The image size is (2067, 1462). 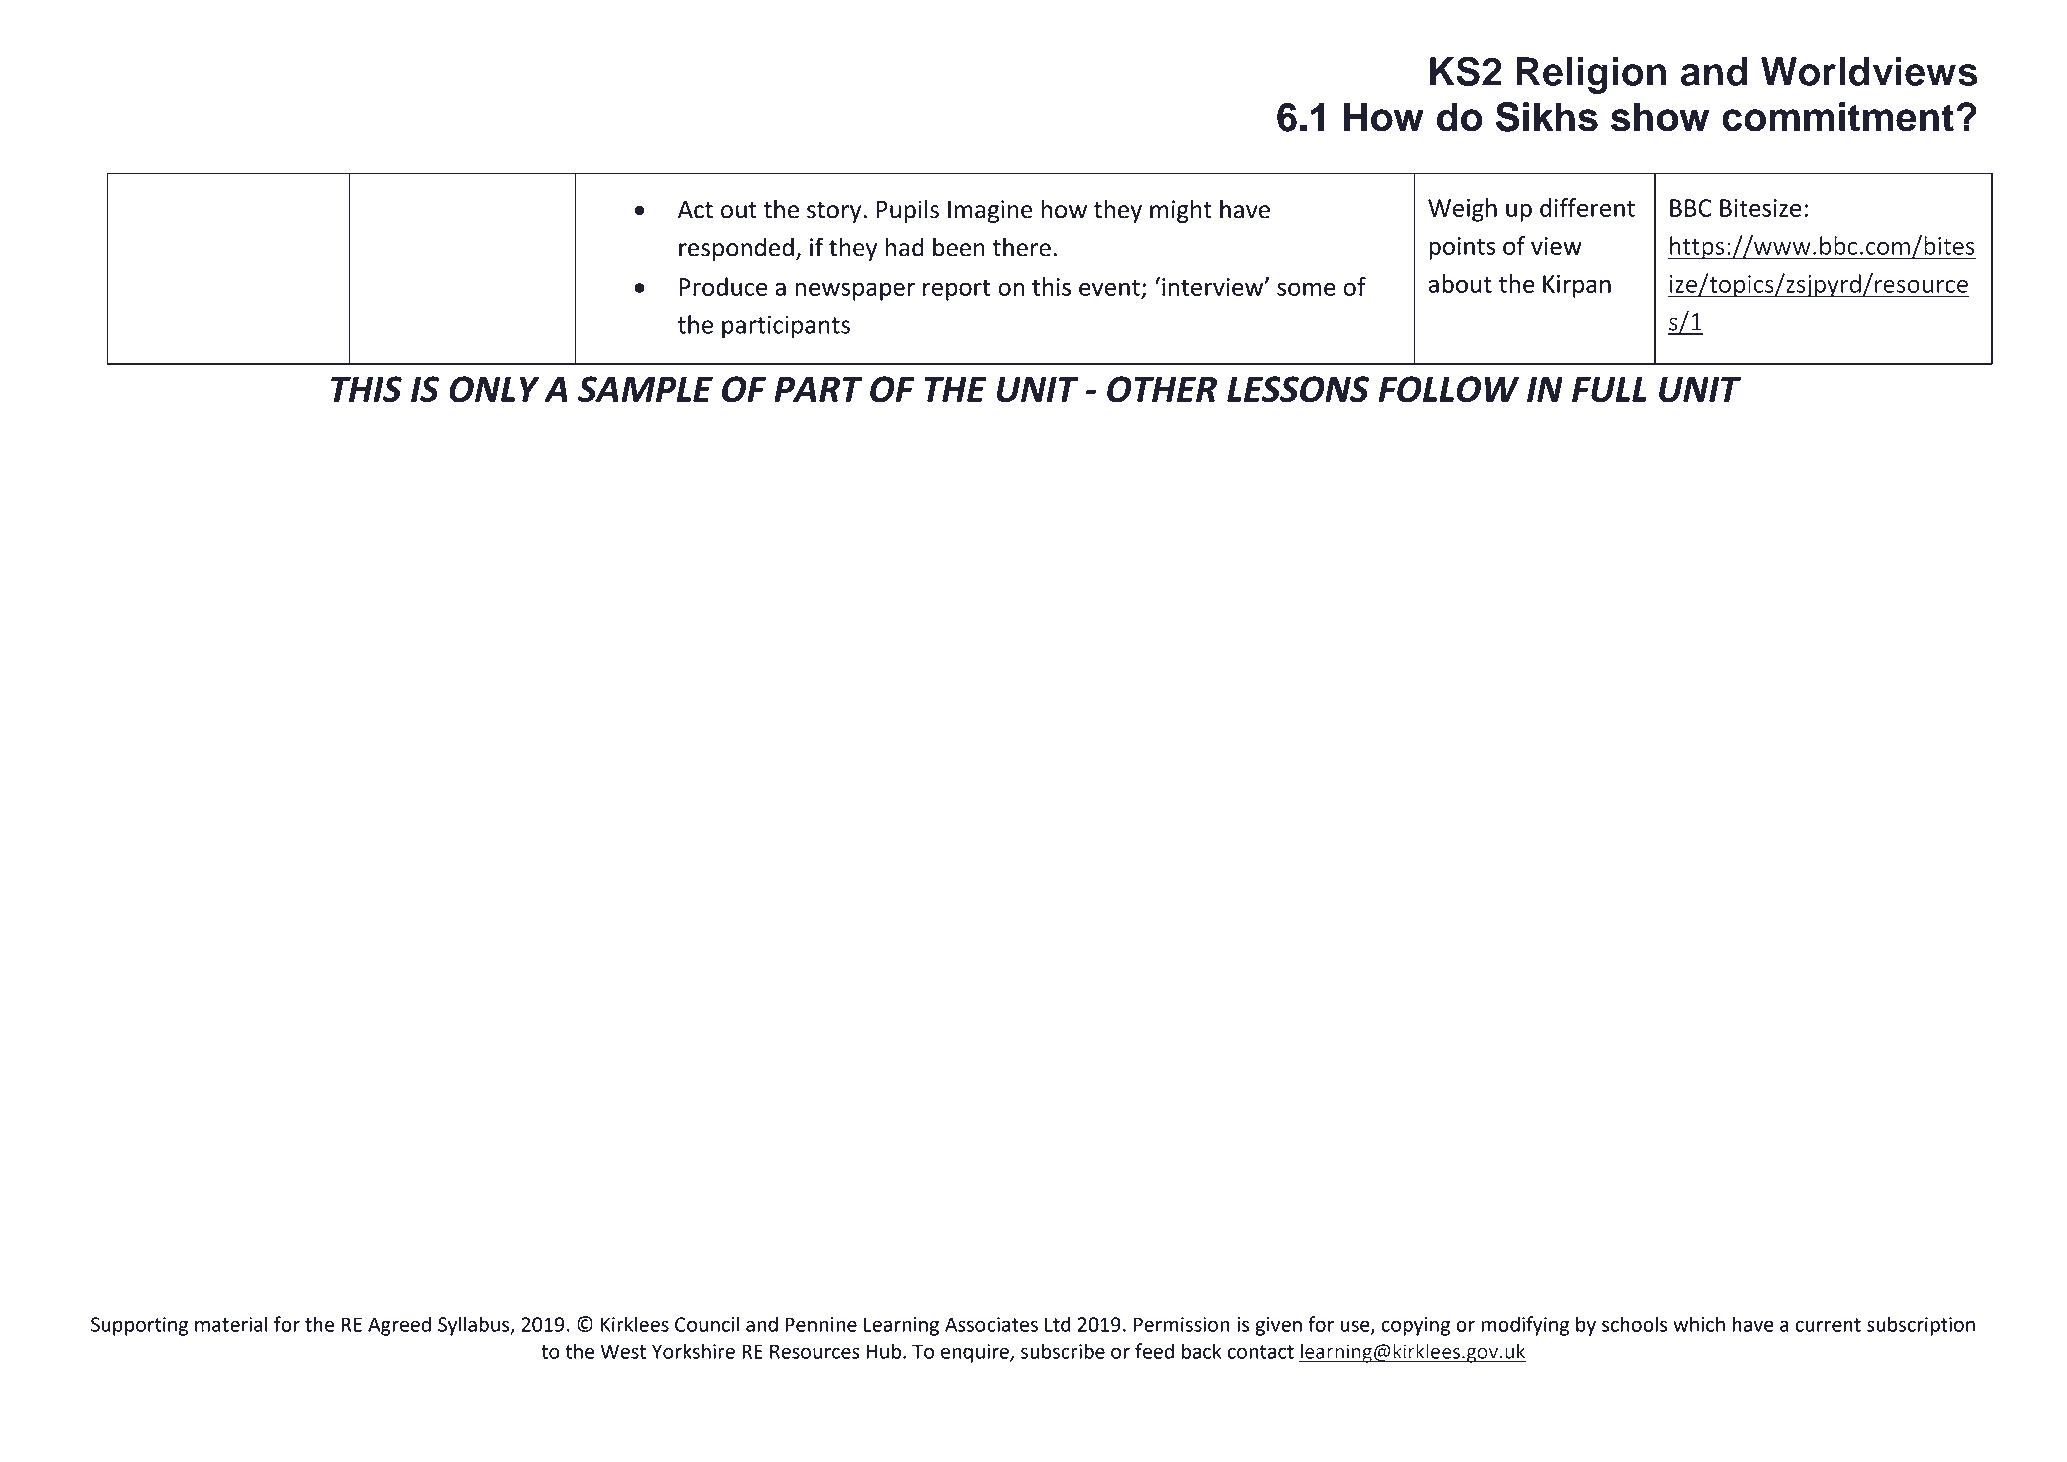 What do you see at coordinates (399, 1326) in the screenshot?
I see `Agreed` at bounding box center [399, 1326].
